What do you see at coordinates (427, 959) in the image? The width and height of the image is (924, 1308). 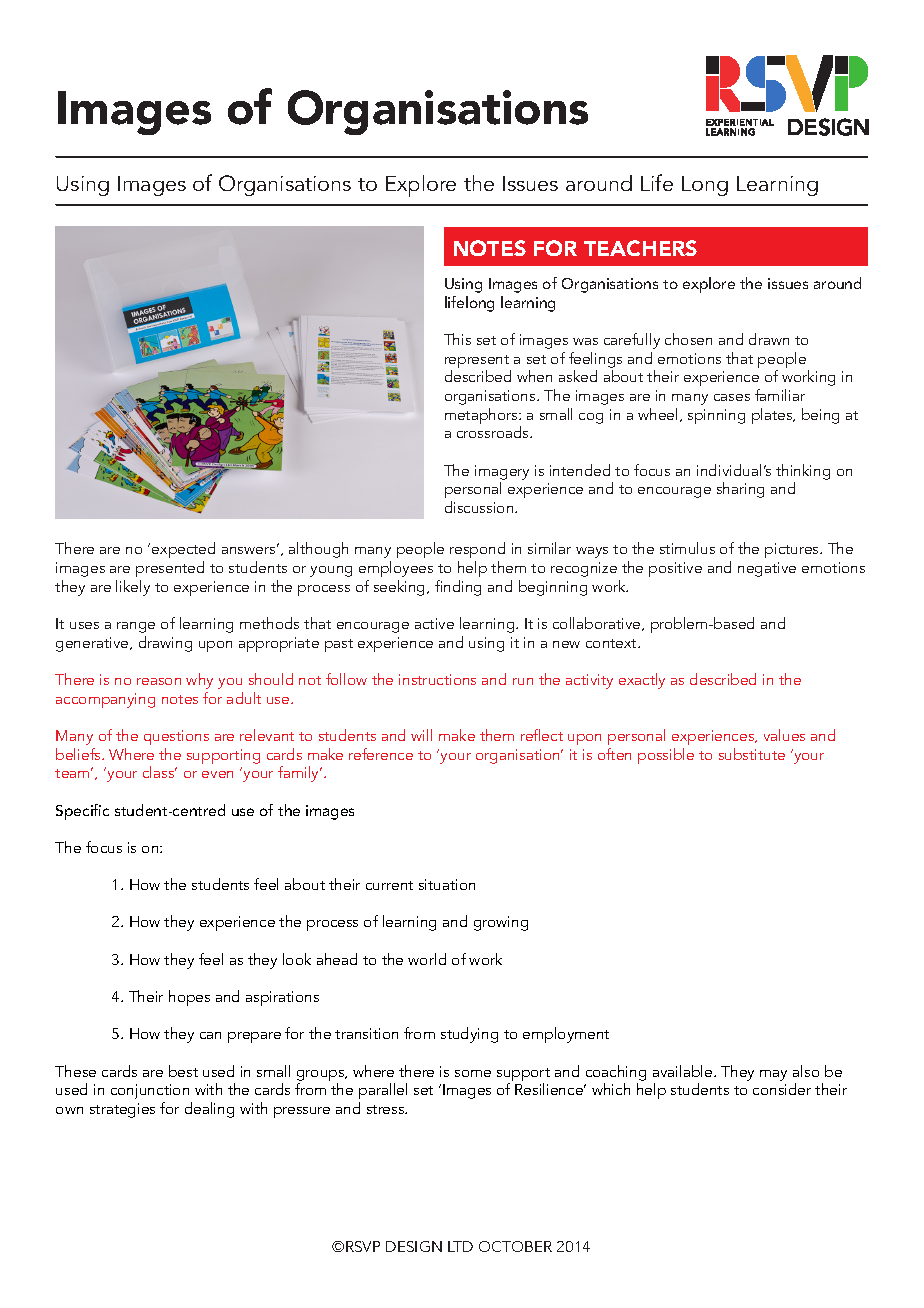 I see `world` at bounding box center [427, 959].
